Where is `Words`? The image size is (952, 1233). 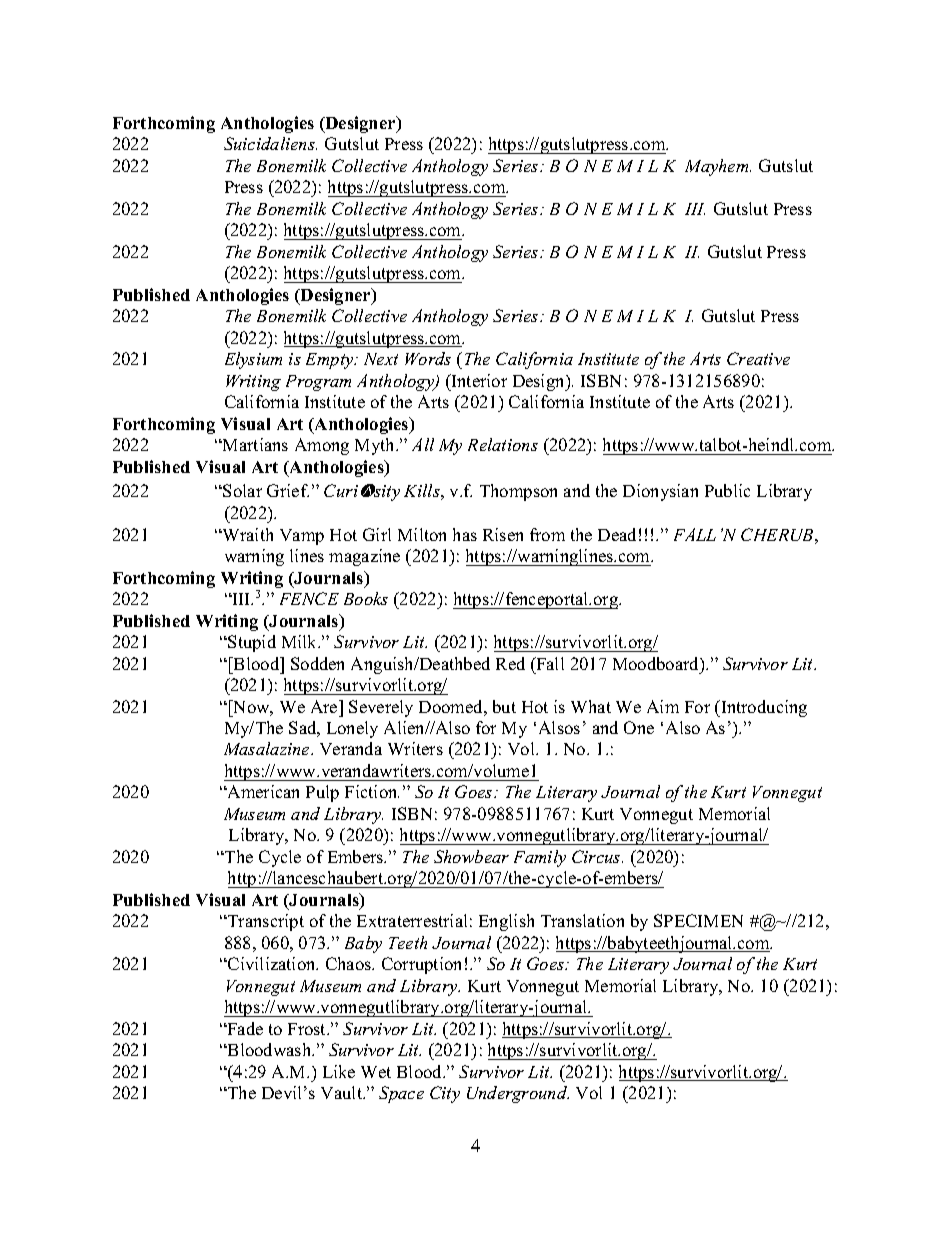
Words is located at coordinates (428, 358).
